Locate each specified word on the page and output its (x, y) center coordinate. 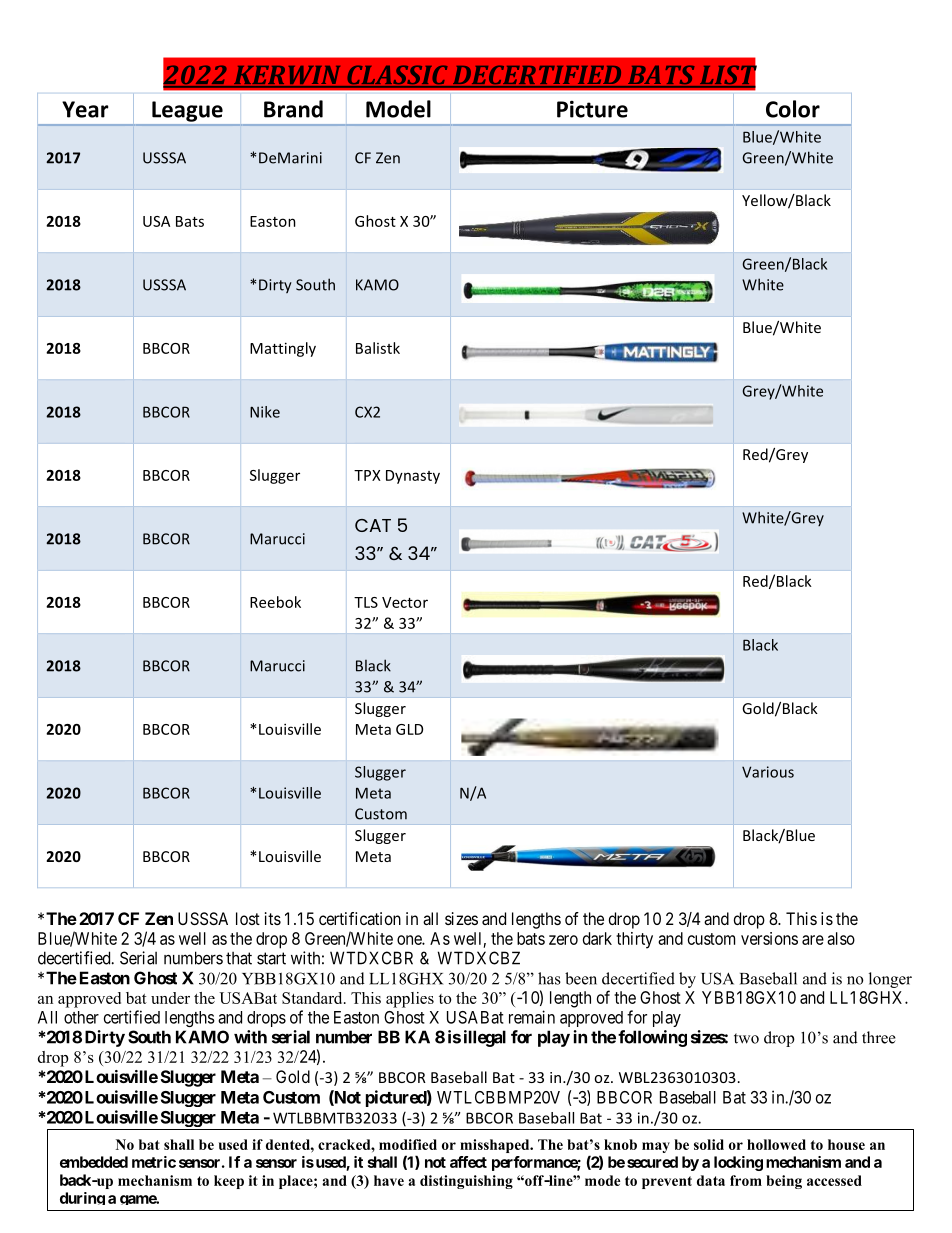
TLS (366, 602)
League (187, 111)
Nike (265, 412)
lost (248, 918)
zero (563, 940)
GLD (409, 729)
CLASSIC (397, 76)
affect (468, 1162)
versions (769, 938)
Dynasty (413, 477)
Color (793, 109)
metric (154, 1162)
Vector (405, 602)
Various (768, 772)
